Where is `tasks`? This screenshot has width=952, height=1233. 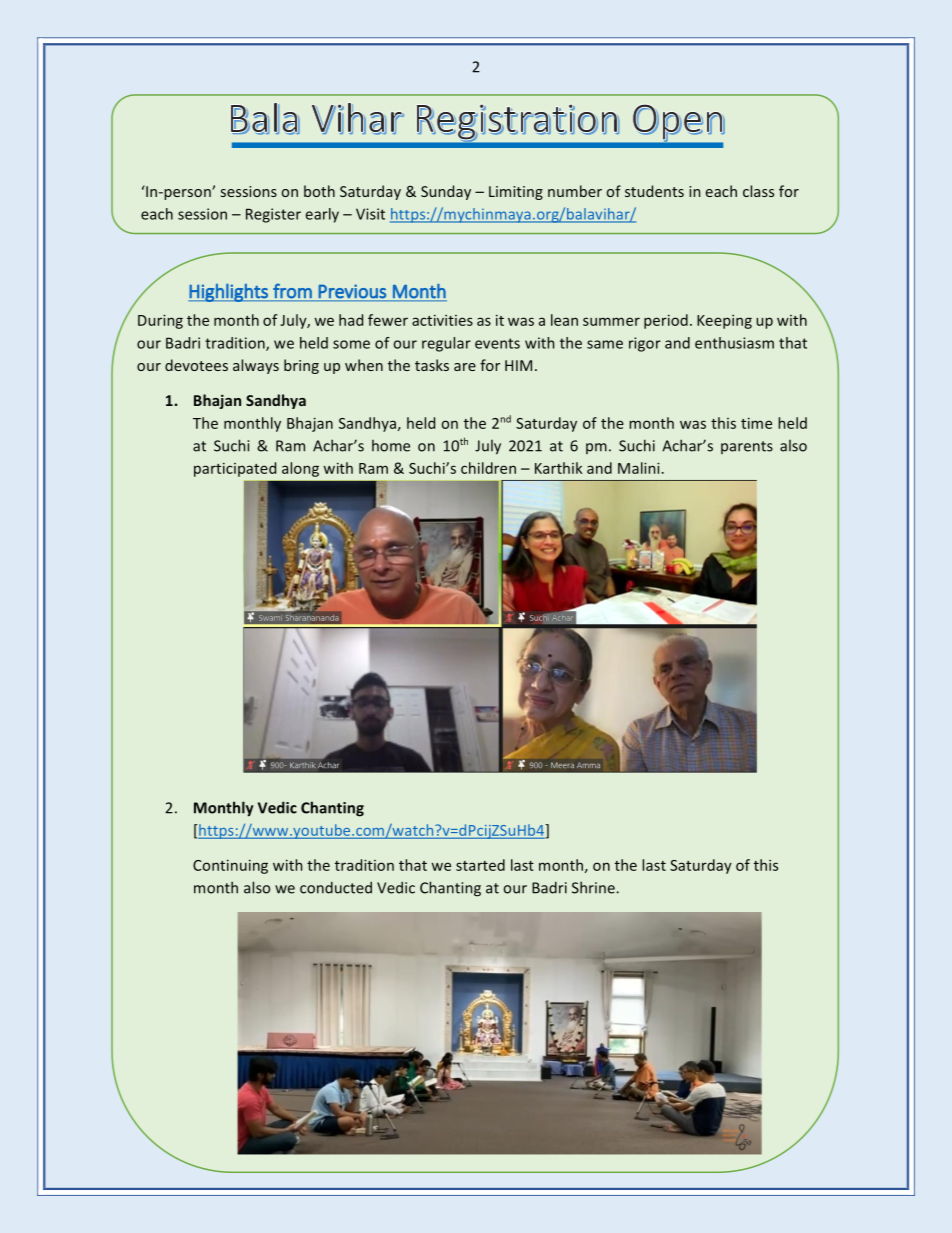 tasks is located at coordinates (432, 365).
